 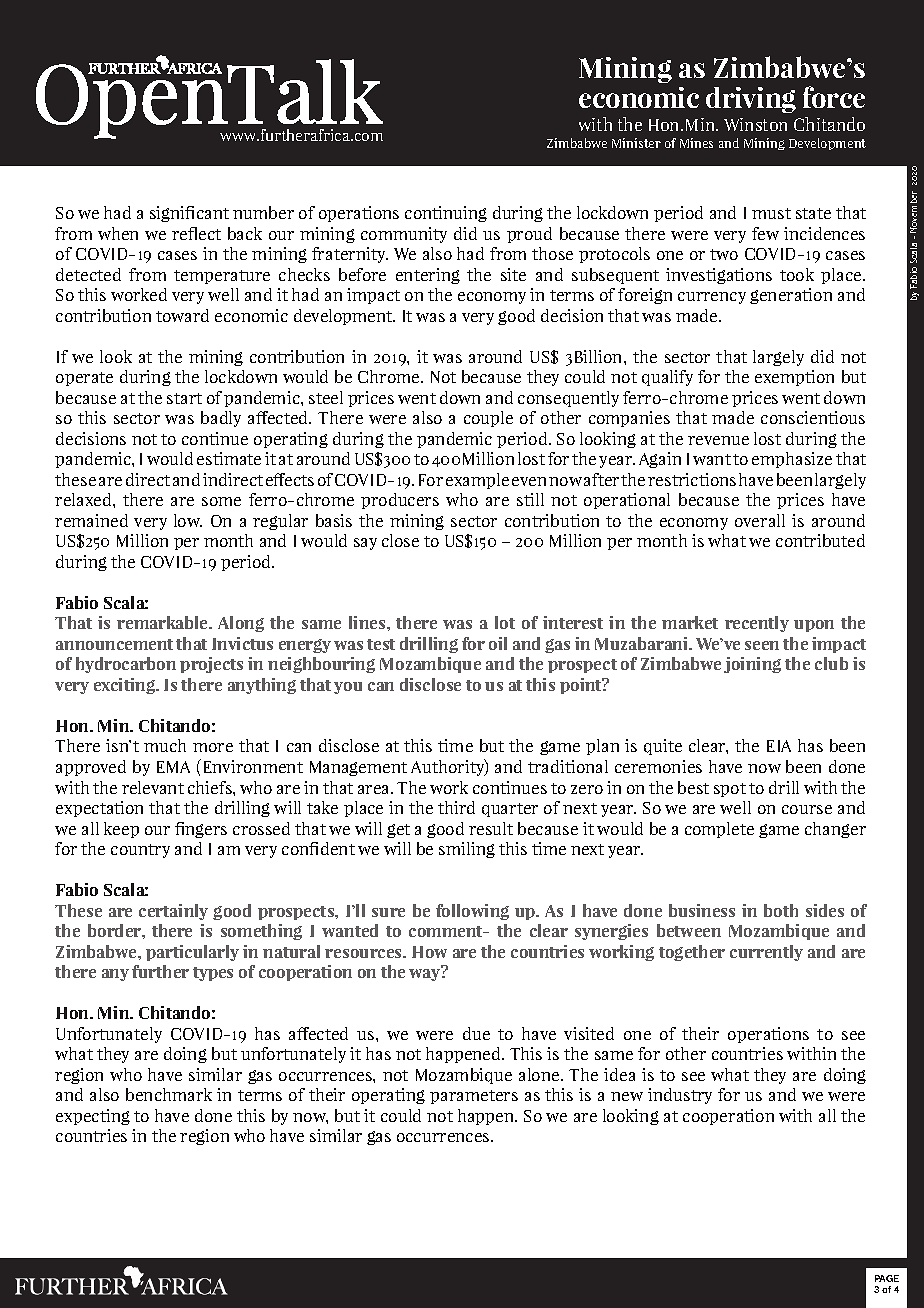 I want to click on Winston, so click(x=755, y=124).
